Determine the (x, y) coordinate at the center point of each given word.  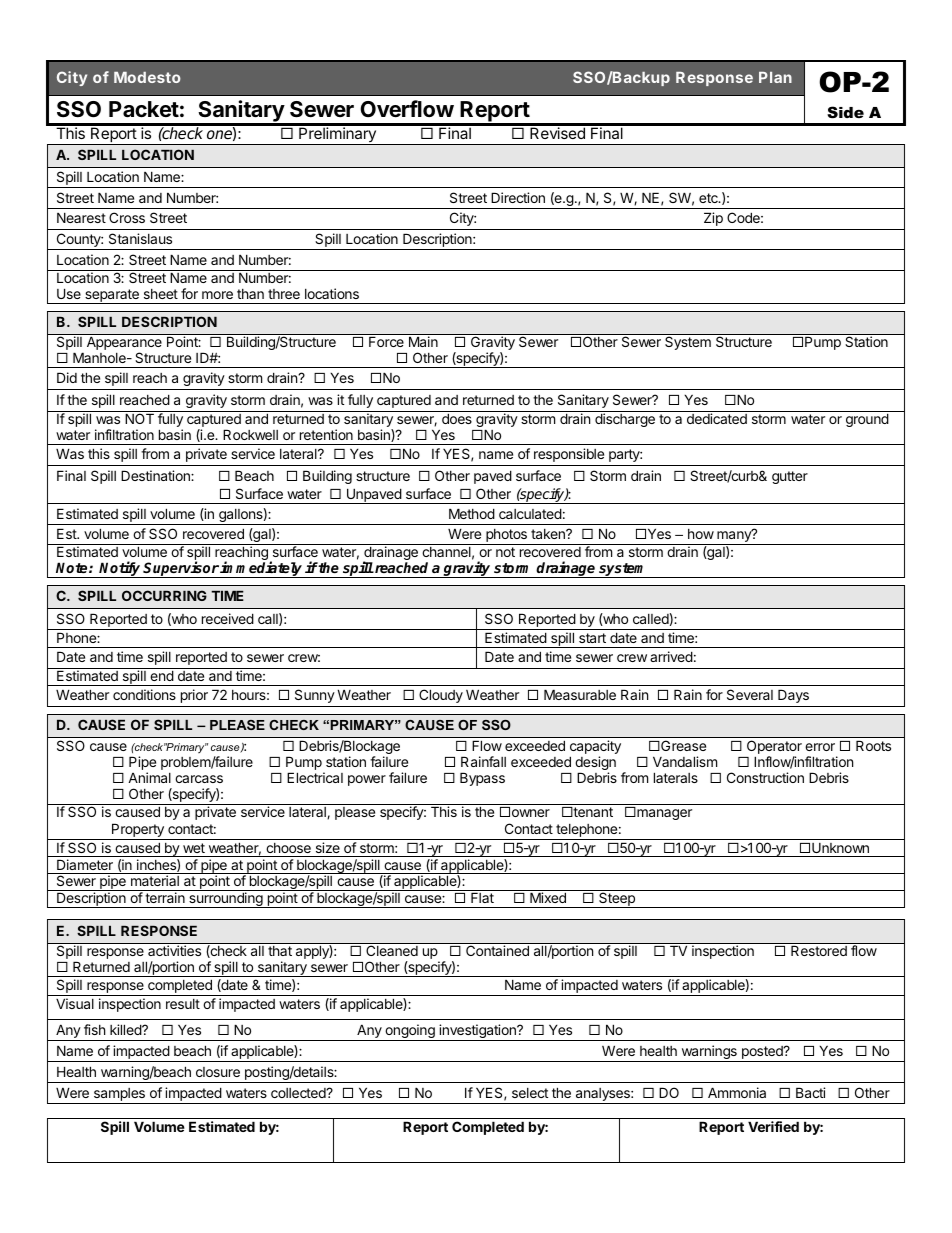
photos (506, 537)
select (530, 1093)
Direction (518, 197)
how (701, 534)
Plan (775, 77)
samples (119, 1096)
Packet (144, 109)
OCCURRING (164, 595)
